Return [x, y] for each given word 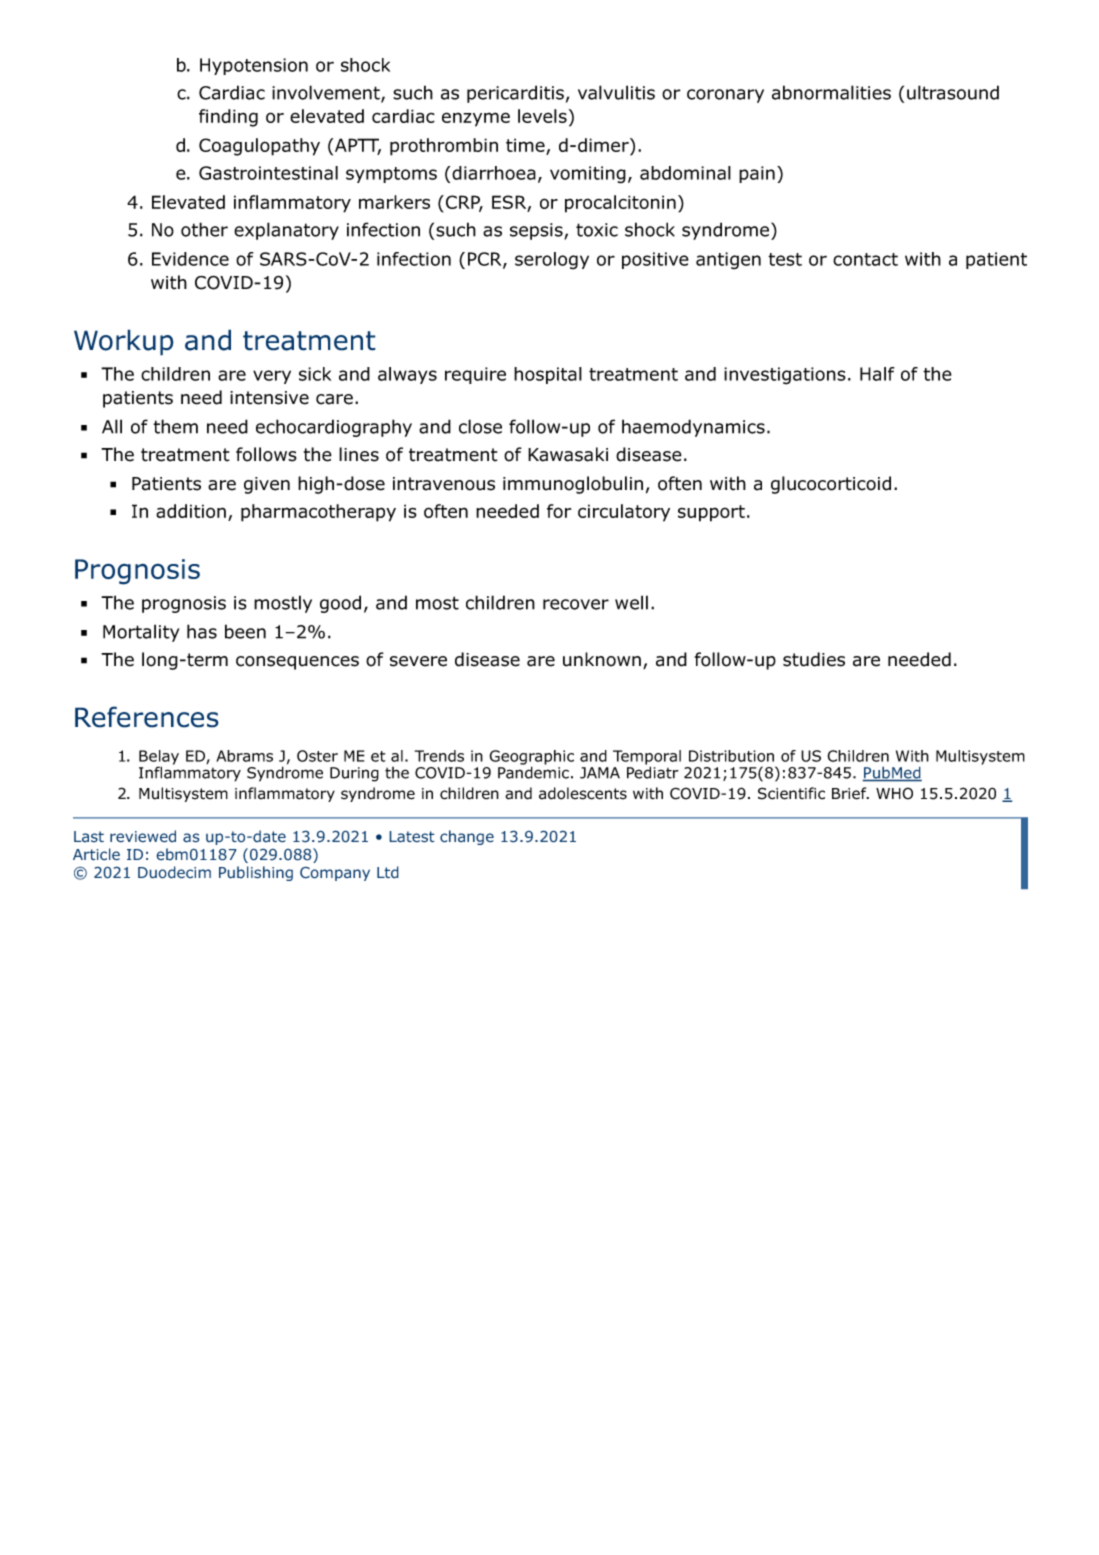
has [202, 631]
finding [228, 118]
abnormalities [831, 92]
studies [814, 659]
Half [877, 374]
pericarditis [515, 94]
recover [576, 604]
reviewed [143, 836]
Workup [124, 342]
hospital [548, 375]
